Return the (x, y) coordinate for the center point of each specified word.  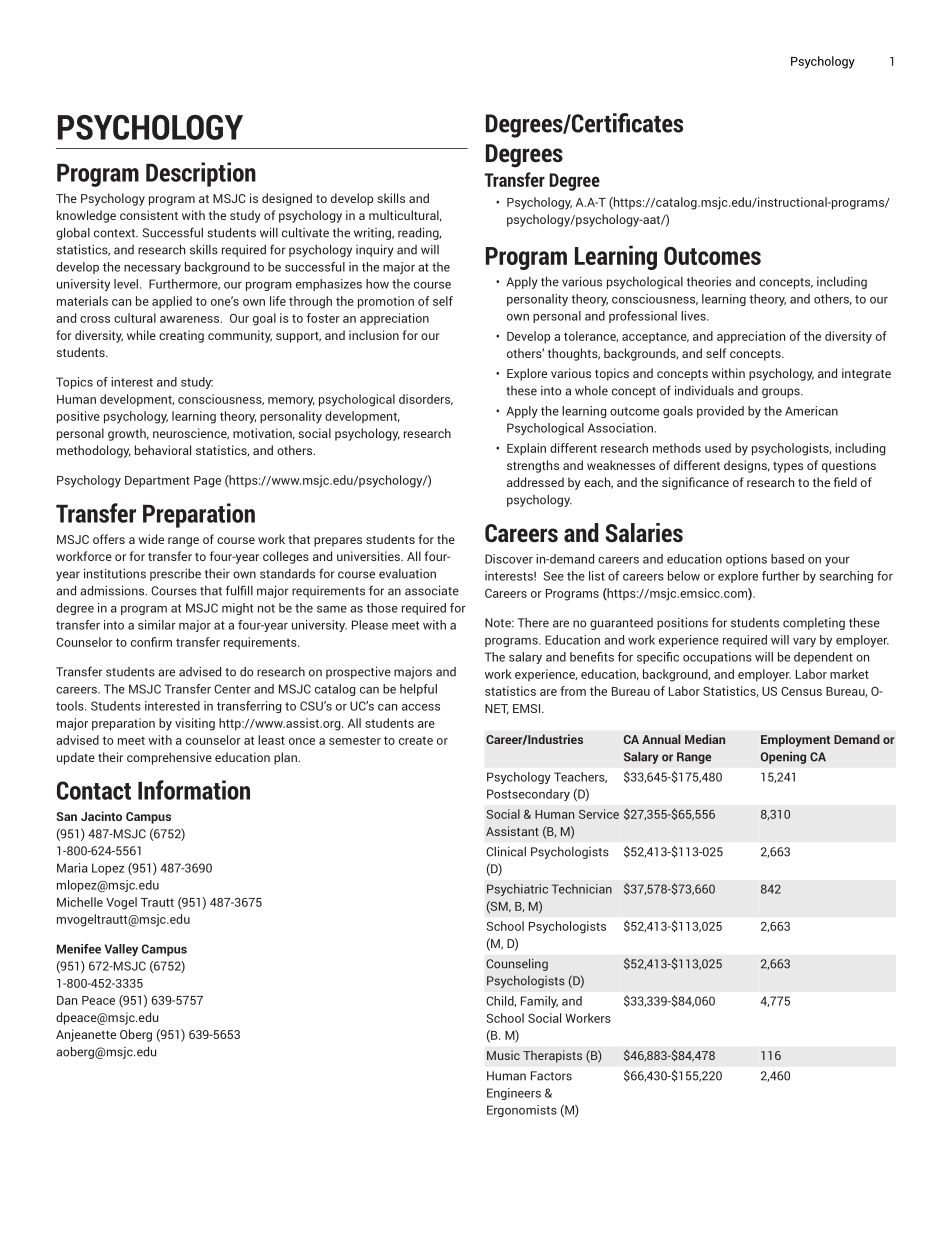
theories (709, 282)
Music (503, 1055)
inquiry (375, 250)
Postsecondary (528, 795)
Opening (783, 758)
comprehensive (169, 758)
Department (157, 482)
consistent (149, 215)
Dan (67, 1000)
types (788, 467)
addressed (535, 482)
